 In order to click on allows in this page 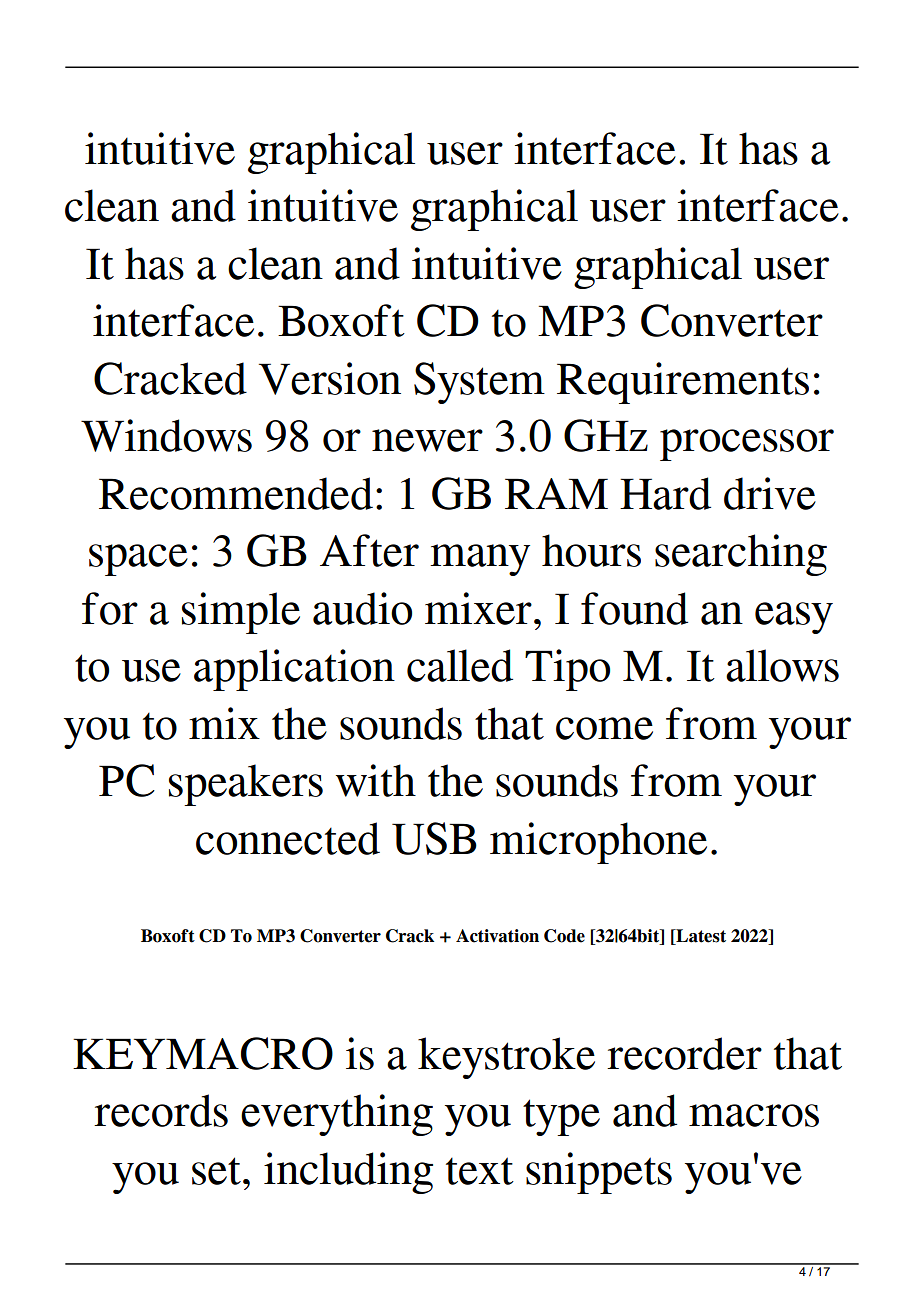, I will do `click(782, 665)`.
